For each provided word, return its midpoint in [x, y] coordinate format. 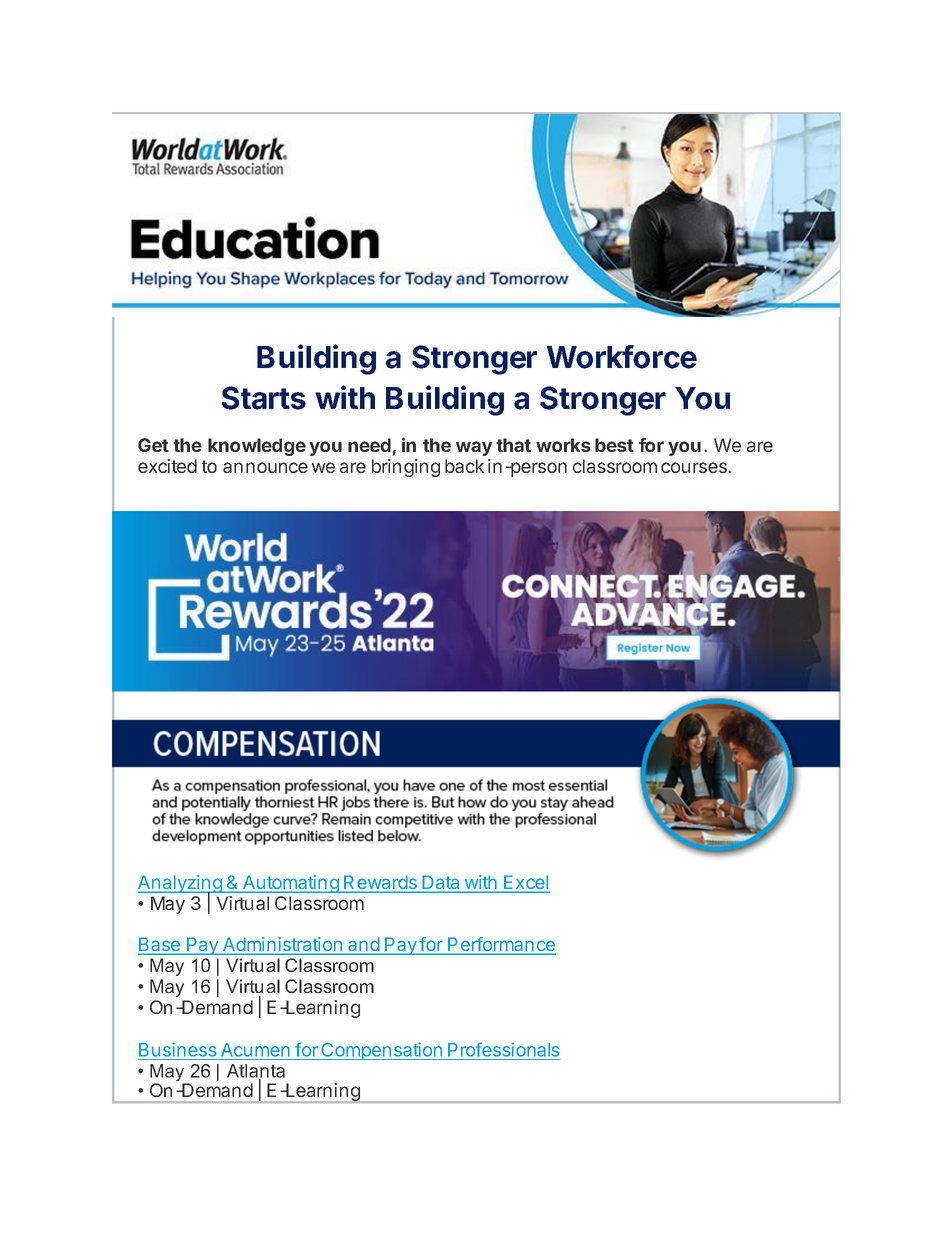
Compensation [381, 1051]
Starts [264, 398]
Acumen [255, 1050]
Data [441, 883]
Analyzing [181, 885]
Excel [526, 883]
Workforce [622, 357]
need [370, 446]
